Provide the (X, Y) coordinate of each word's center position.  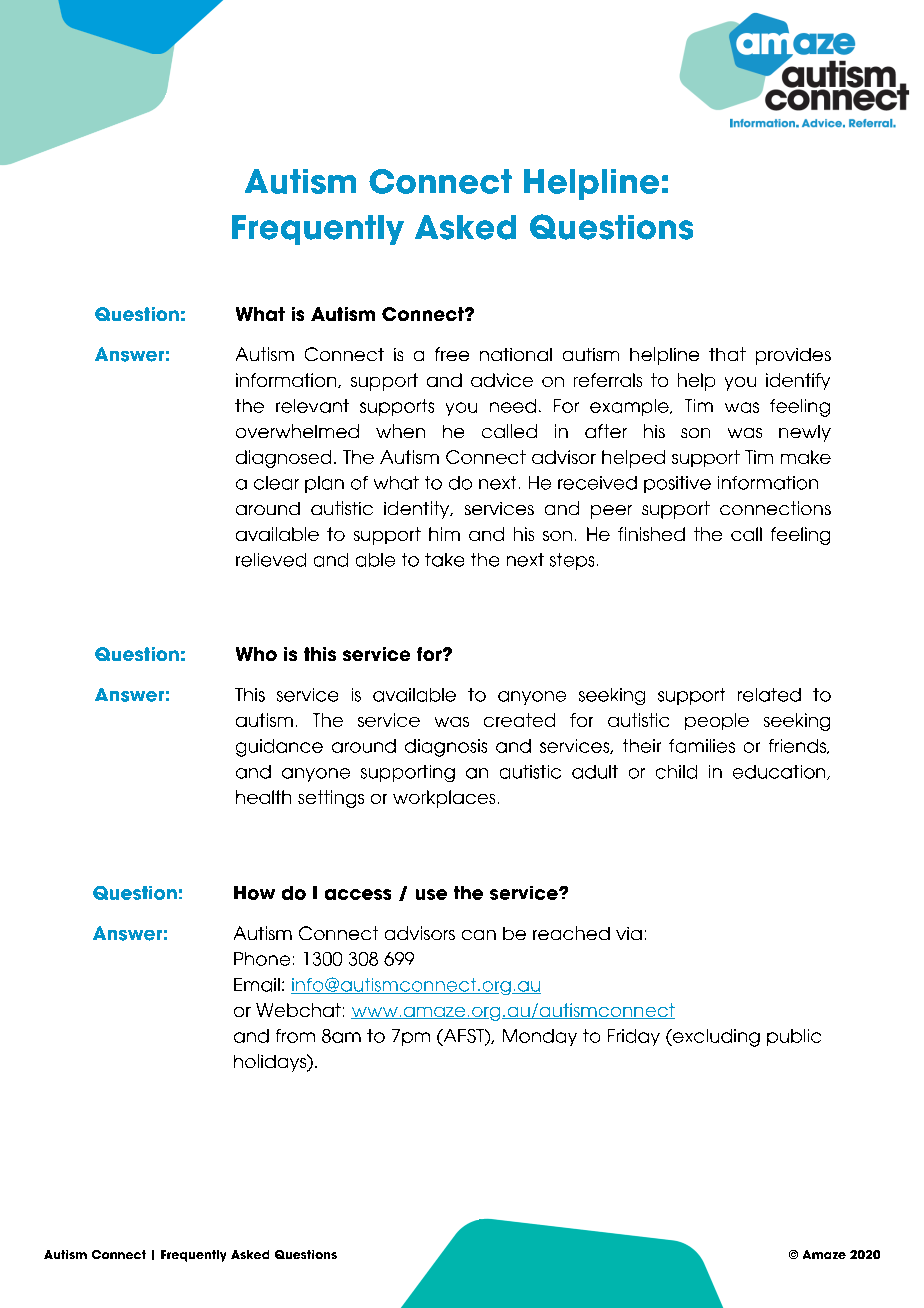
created (519, 720)
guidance (279, 748)
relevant (312, 406)
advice (502, 380)
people (717, 721)
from (295, 1036)
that (727, 354)
